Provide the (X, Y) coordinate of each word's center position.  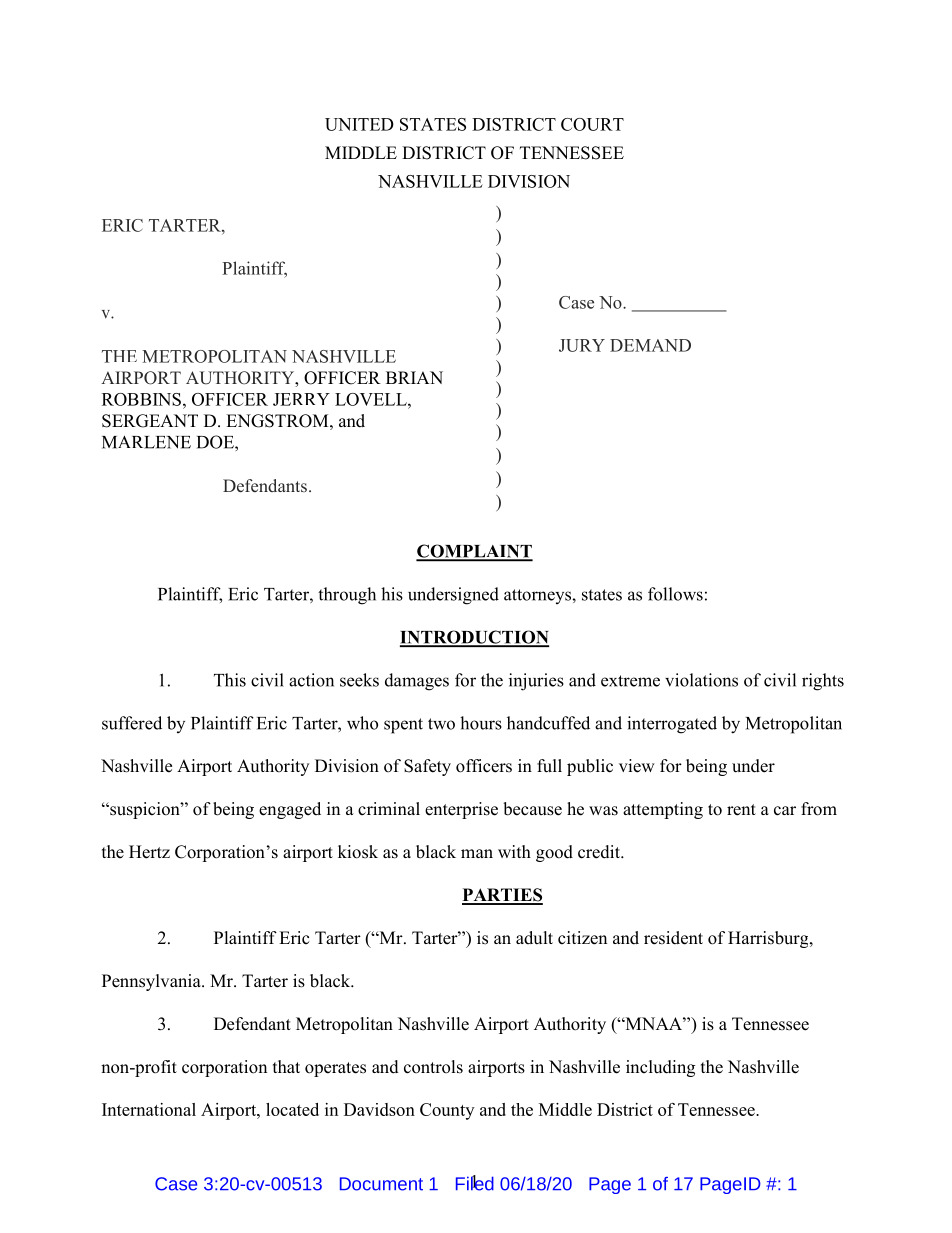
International (149, 1109)
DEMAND (650, 345)
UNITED (359, 124)
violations (701, 680)
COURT (592, 124)
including (660, 1068)
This (230, 680)
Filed (475, 1183)
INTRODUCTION (474, 638)
